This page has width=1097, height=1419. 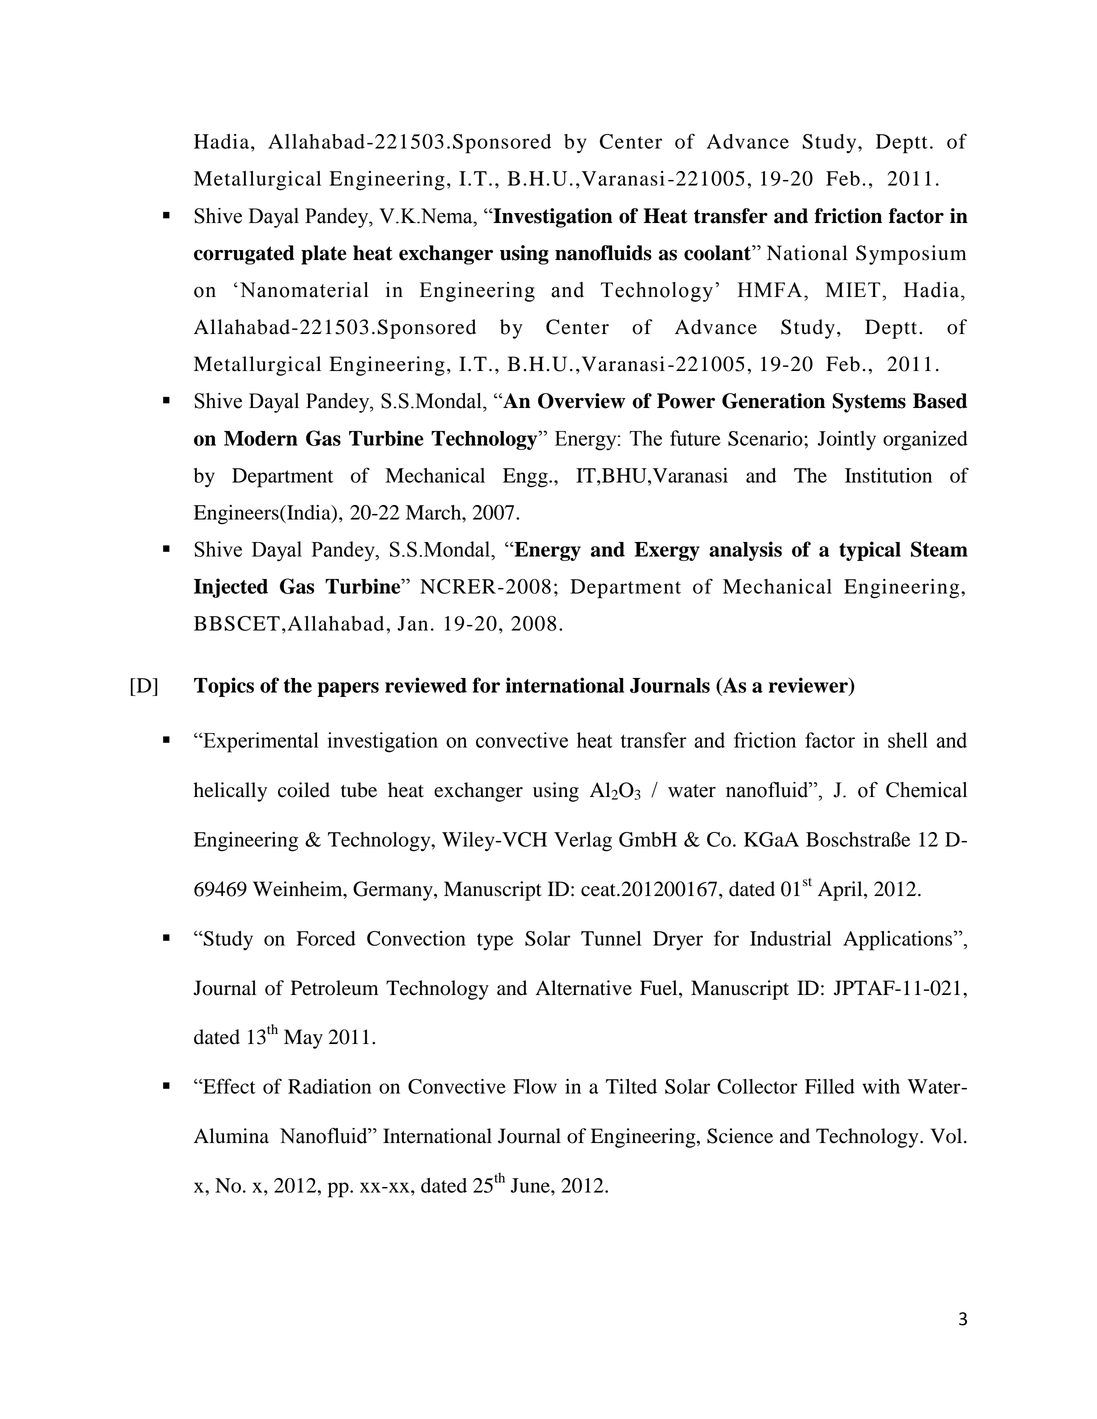 I want to click on June, so click(x=531, y=1185).
